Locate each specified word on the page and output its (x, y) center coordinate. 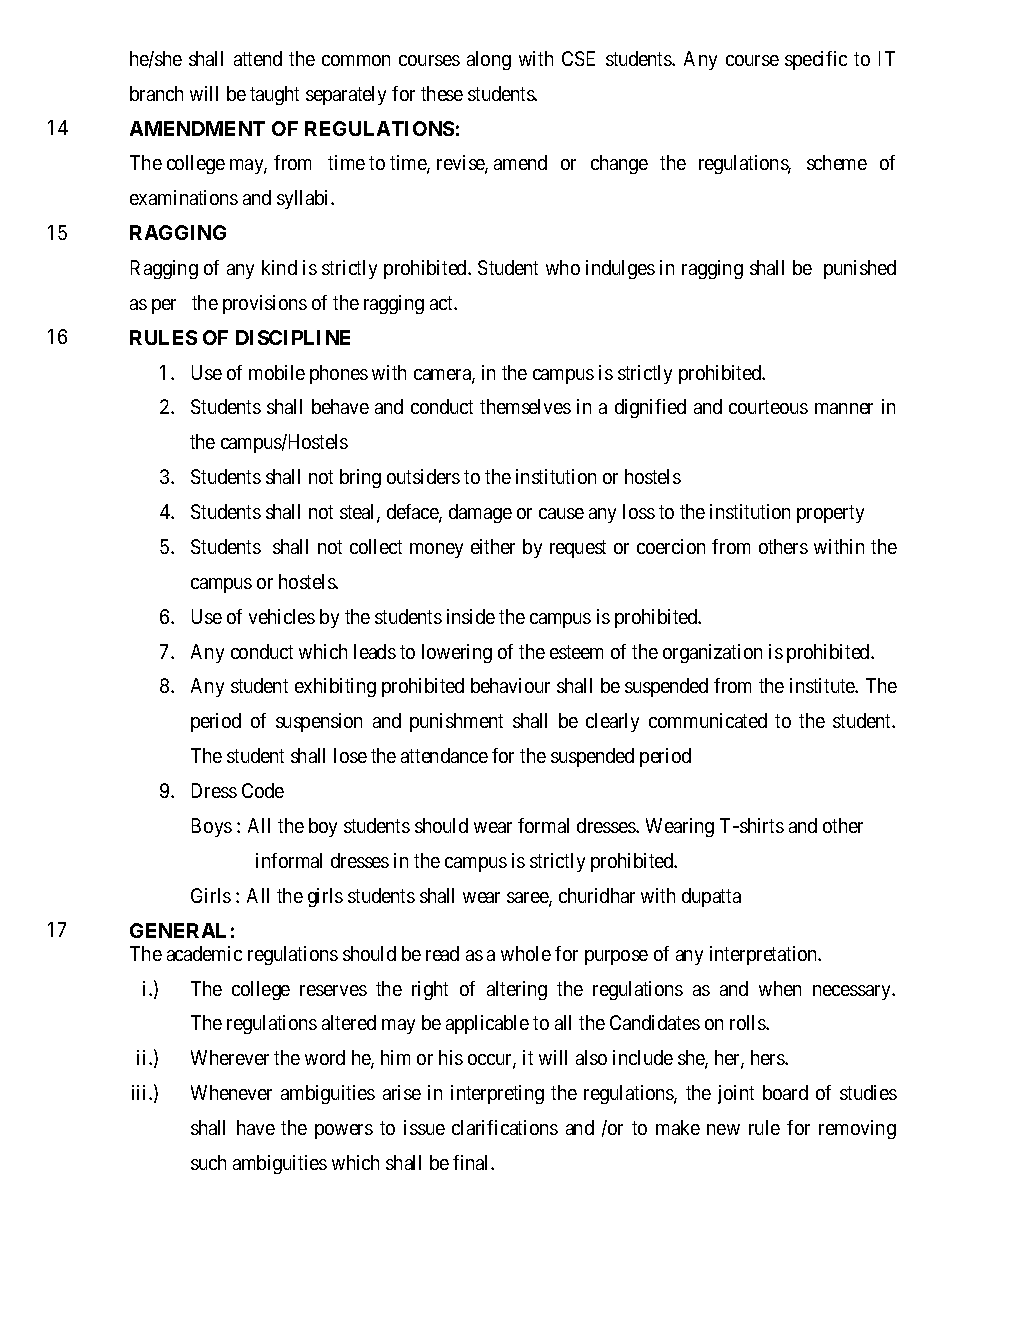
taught (274, 95)
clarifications (505, 1127)
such (208, 1162)
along (489, 60)
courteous (768, 407)
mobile (277, 372)
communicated (708, 720)
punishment (456, 722)
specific (816, 60)
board (785, 1092)
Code (263, 790)
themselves (525, 406)
